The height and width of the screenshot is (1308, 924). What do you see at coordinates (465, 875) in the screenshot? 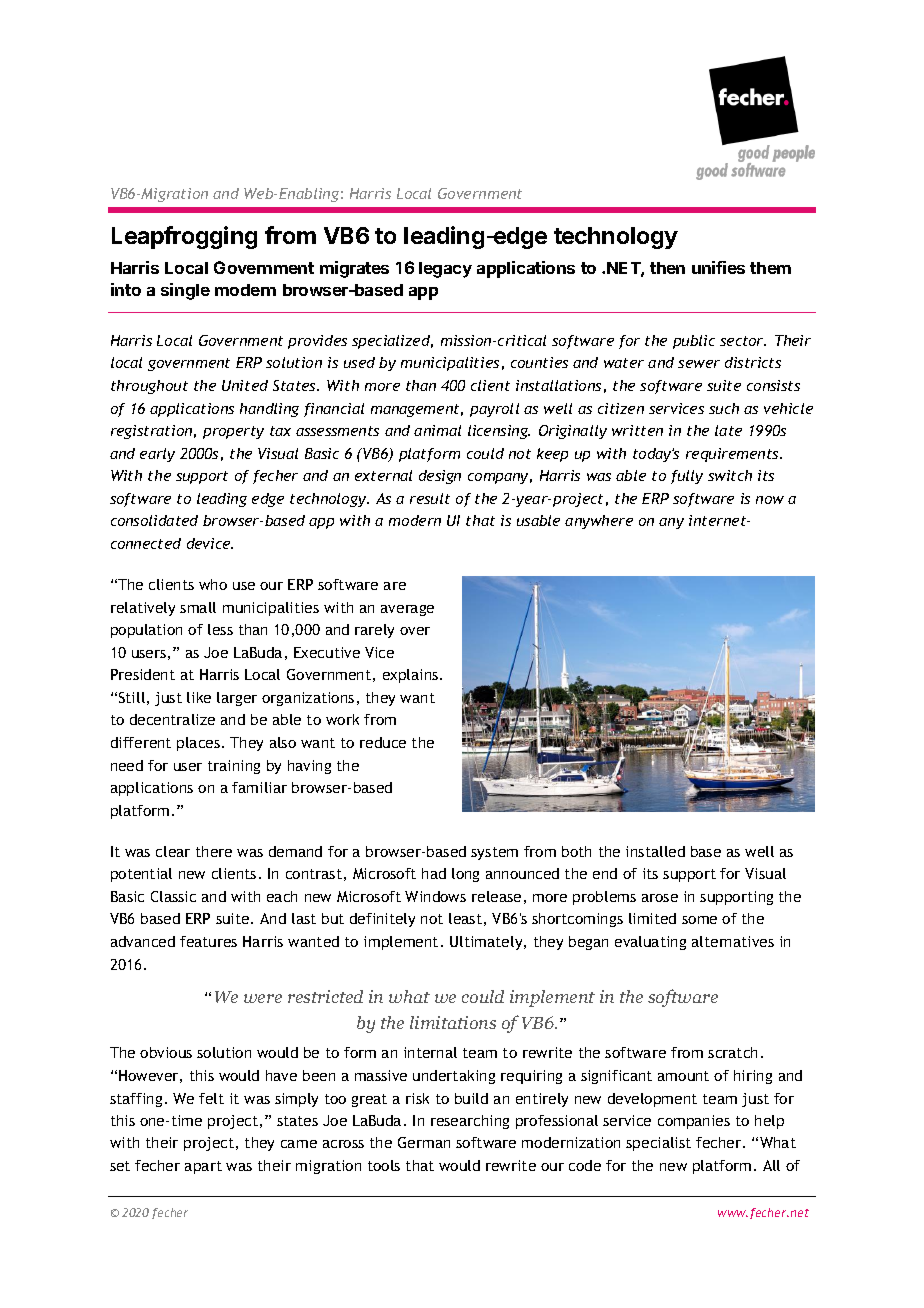
I see `long` at bounding box center [465, 875].
